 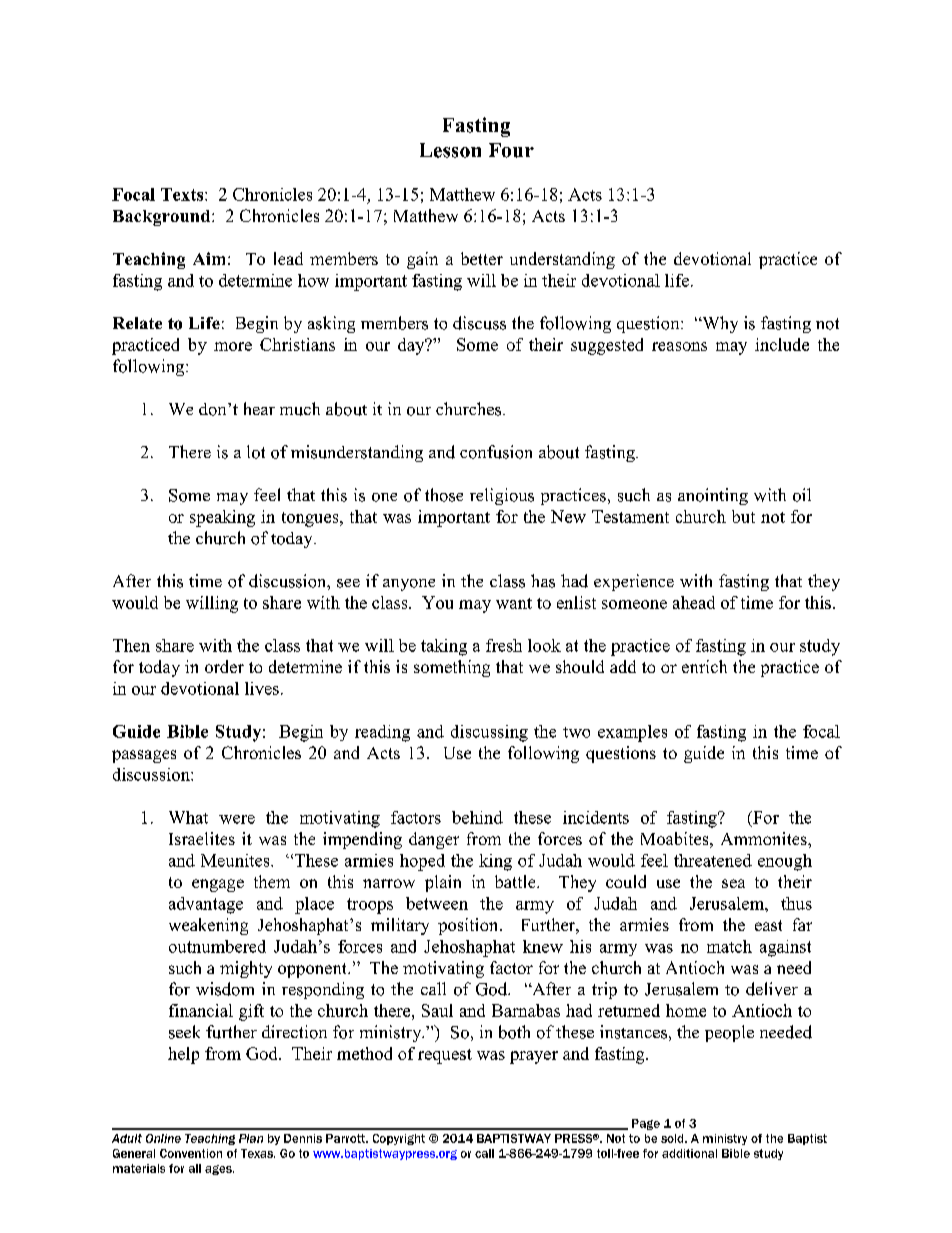 What do you see at coordinates (182, 194) in the document?
I see `Texts` at bounding box center [182, 194].
